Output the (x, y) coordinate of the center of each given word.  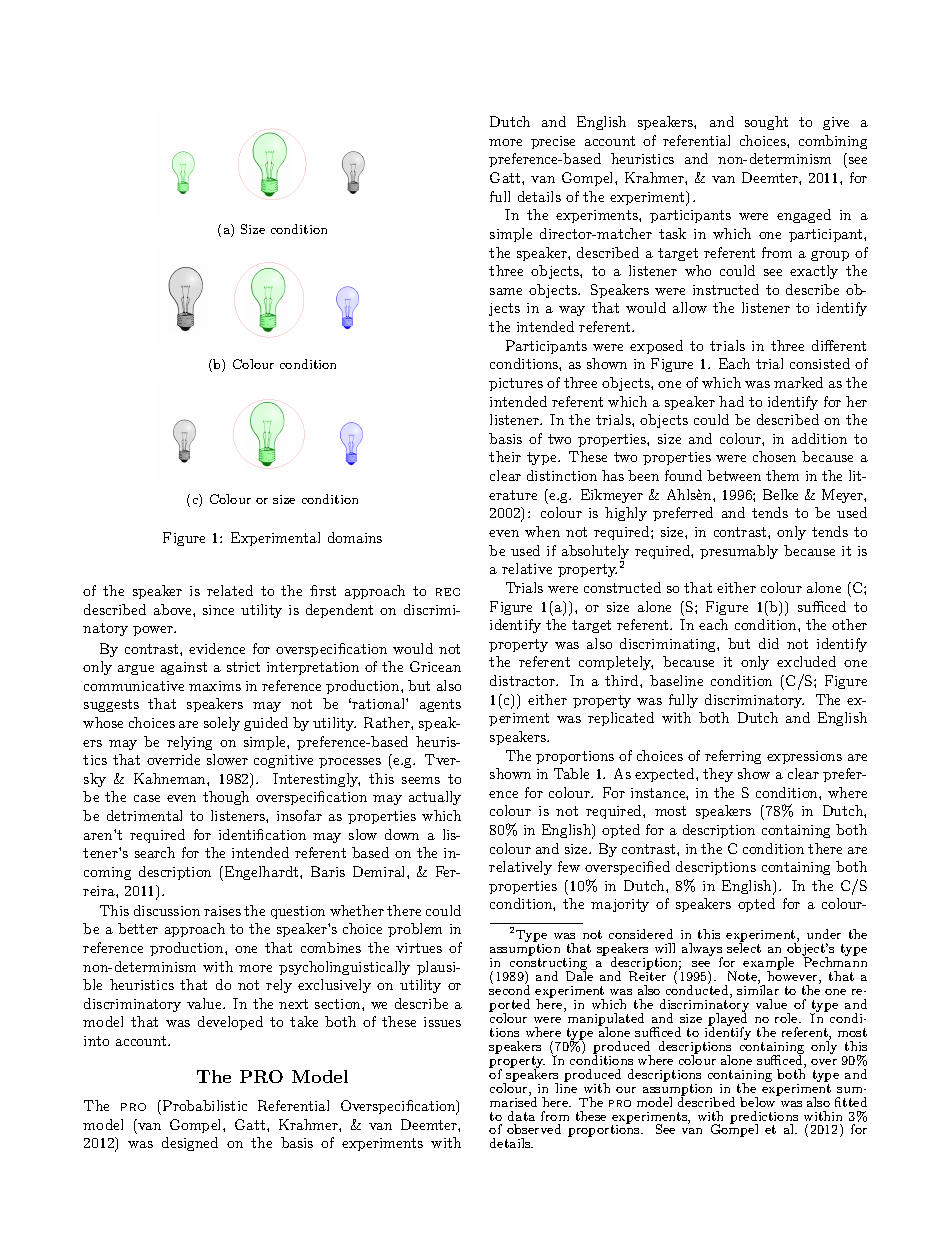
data (521, 1116)
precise (553, 142)
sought (766, 123)
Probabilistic (205, 1105)
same (506, 291)
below (759, 1101)
